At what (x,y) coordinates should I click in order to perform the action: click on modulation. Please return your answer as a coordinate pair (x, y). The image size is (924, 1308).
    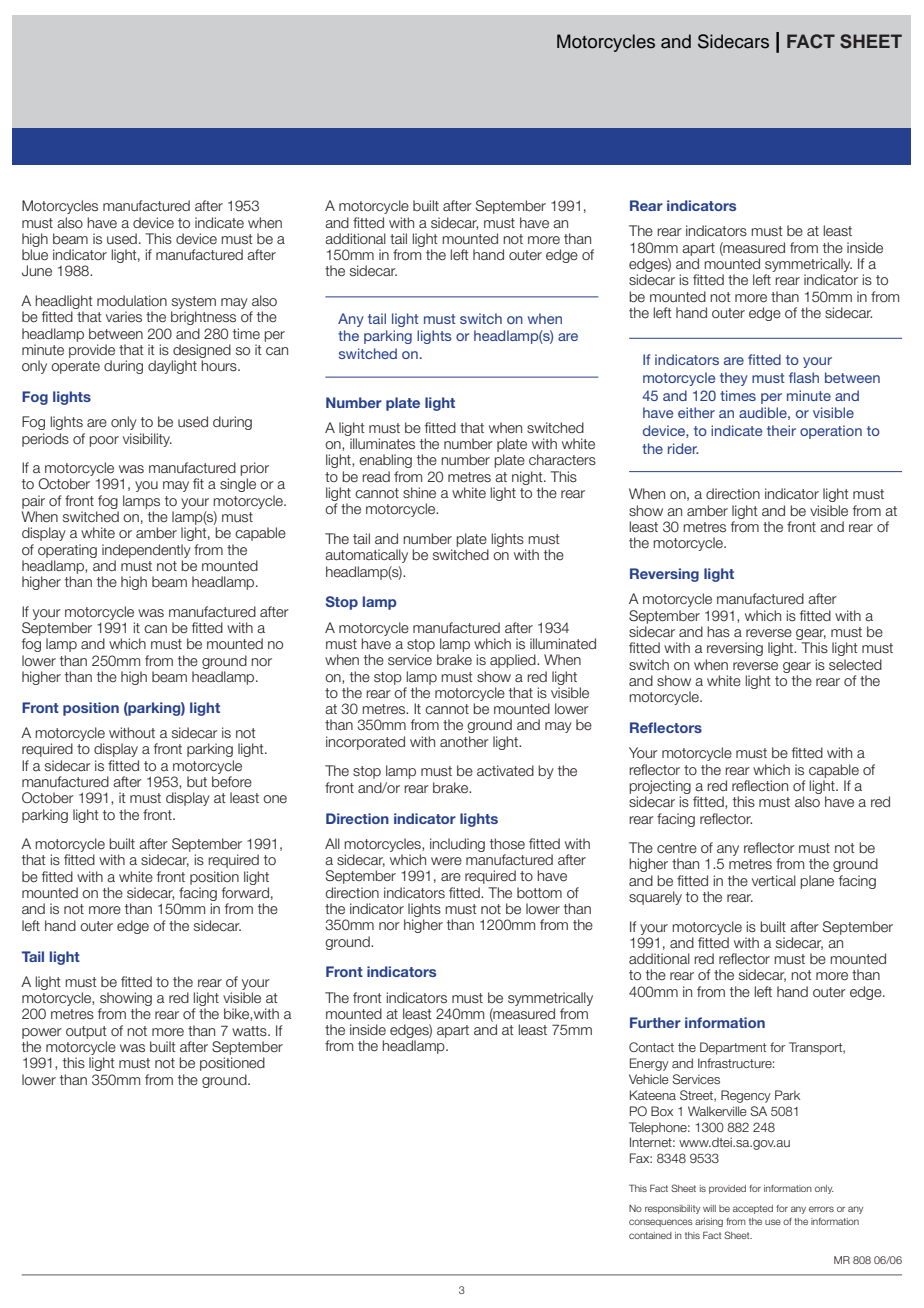
    Looking at the image, I should click on (132, 300).
